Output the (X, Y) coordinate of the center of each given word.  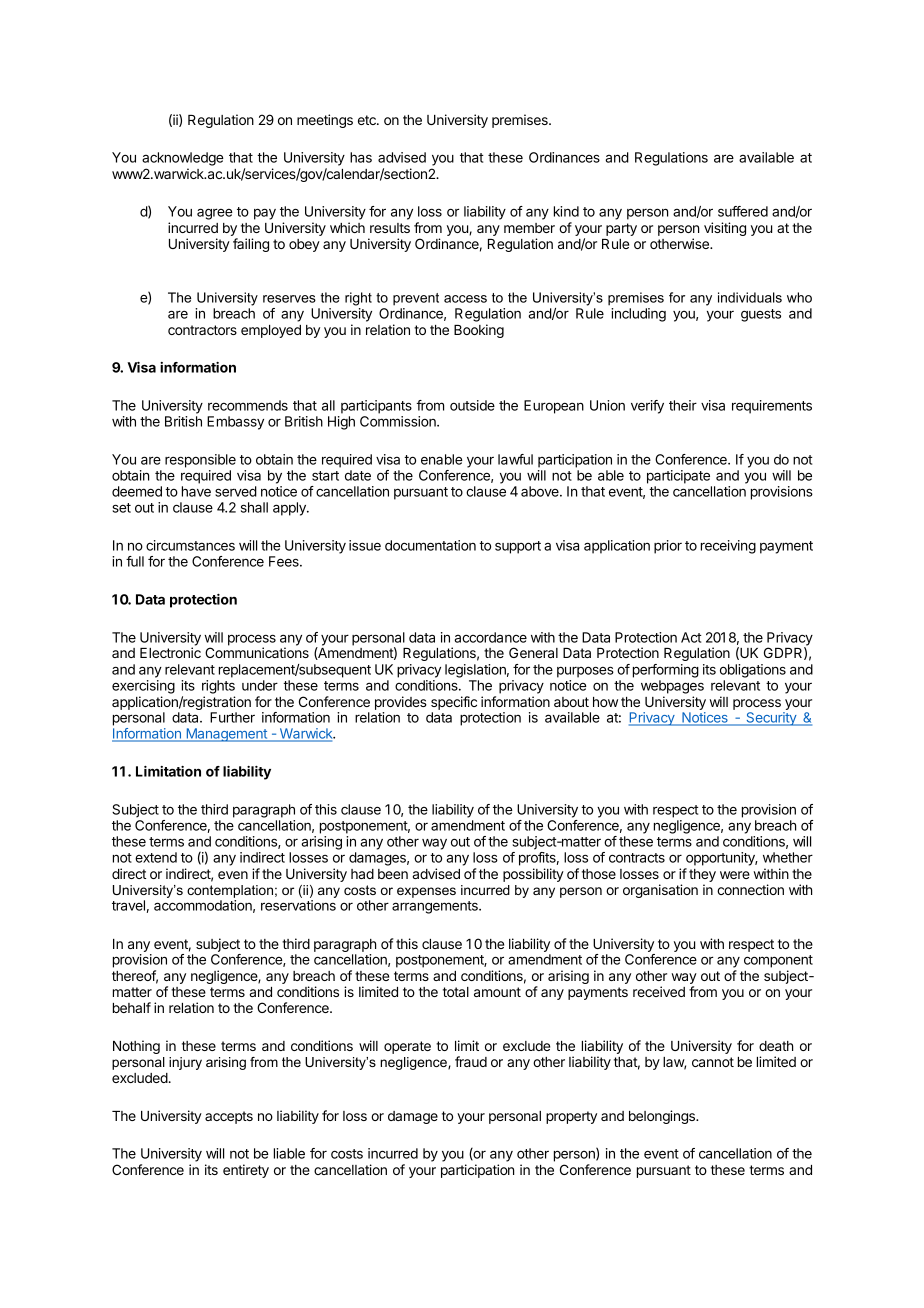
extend (156, 857)
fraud (471, 1061)
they (702, 877)
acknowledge (183, 159)
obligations (753, 671)
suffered (743, 211)
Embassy (235, 423)
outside (472, 405)
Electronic (170, 652)
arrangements (436, 907)
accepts (229, 1117)
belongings (663, 1117)
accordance (490, 637)
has (361, 157)
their (683, 405)
